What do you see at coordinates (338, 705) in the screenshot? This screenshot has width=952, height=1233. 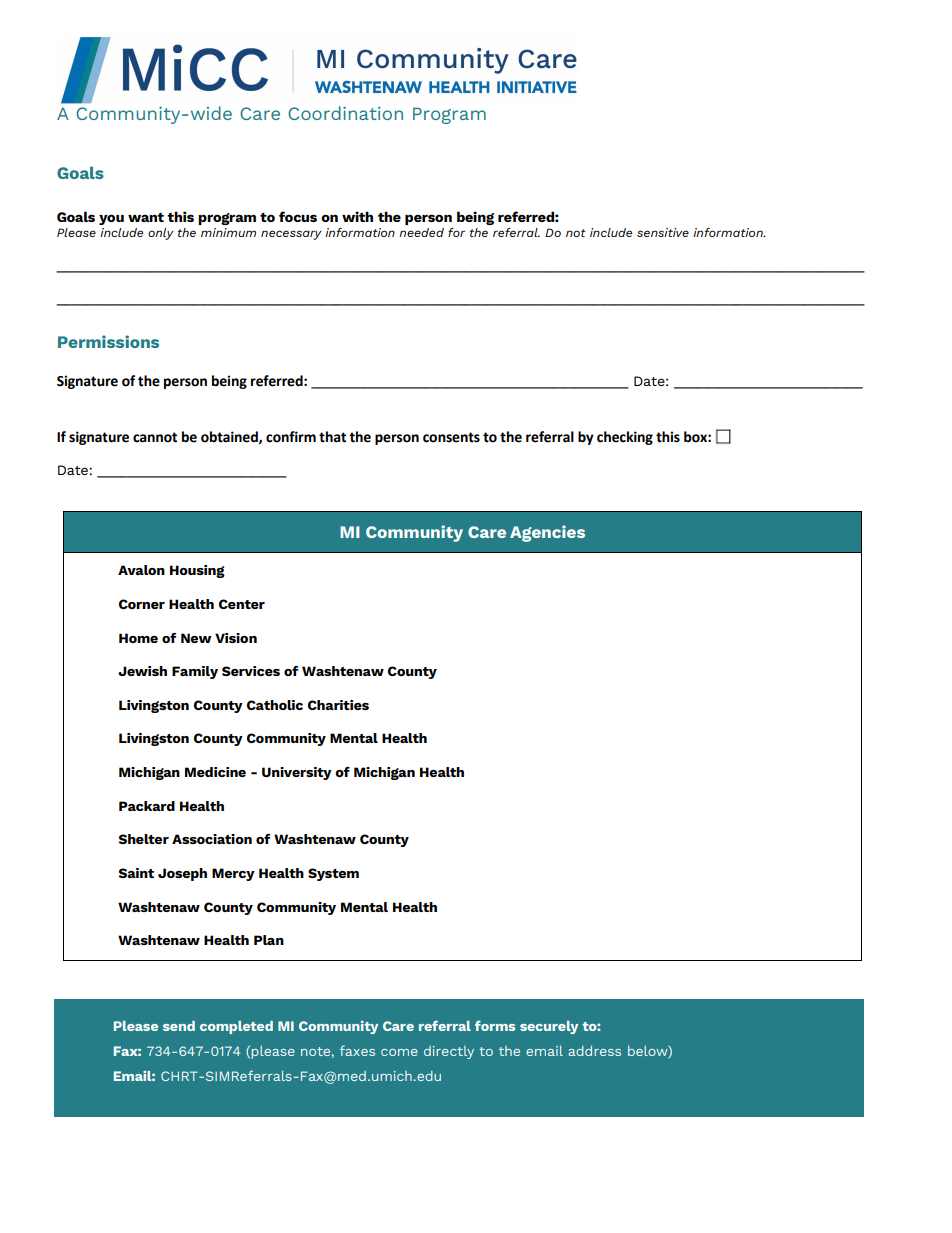 I see `Charities` at bounding box center [338, 705].
